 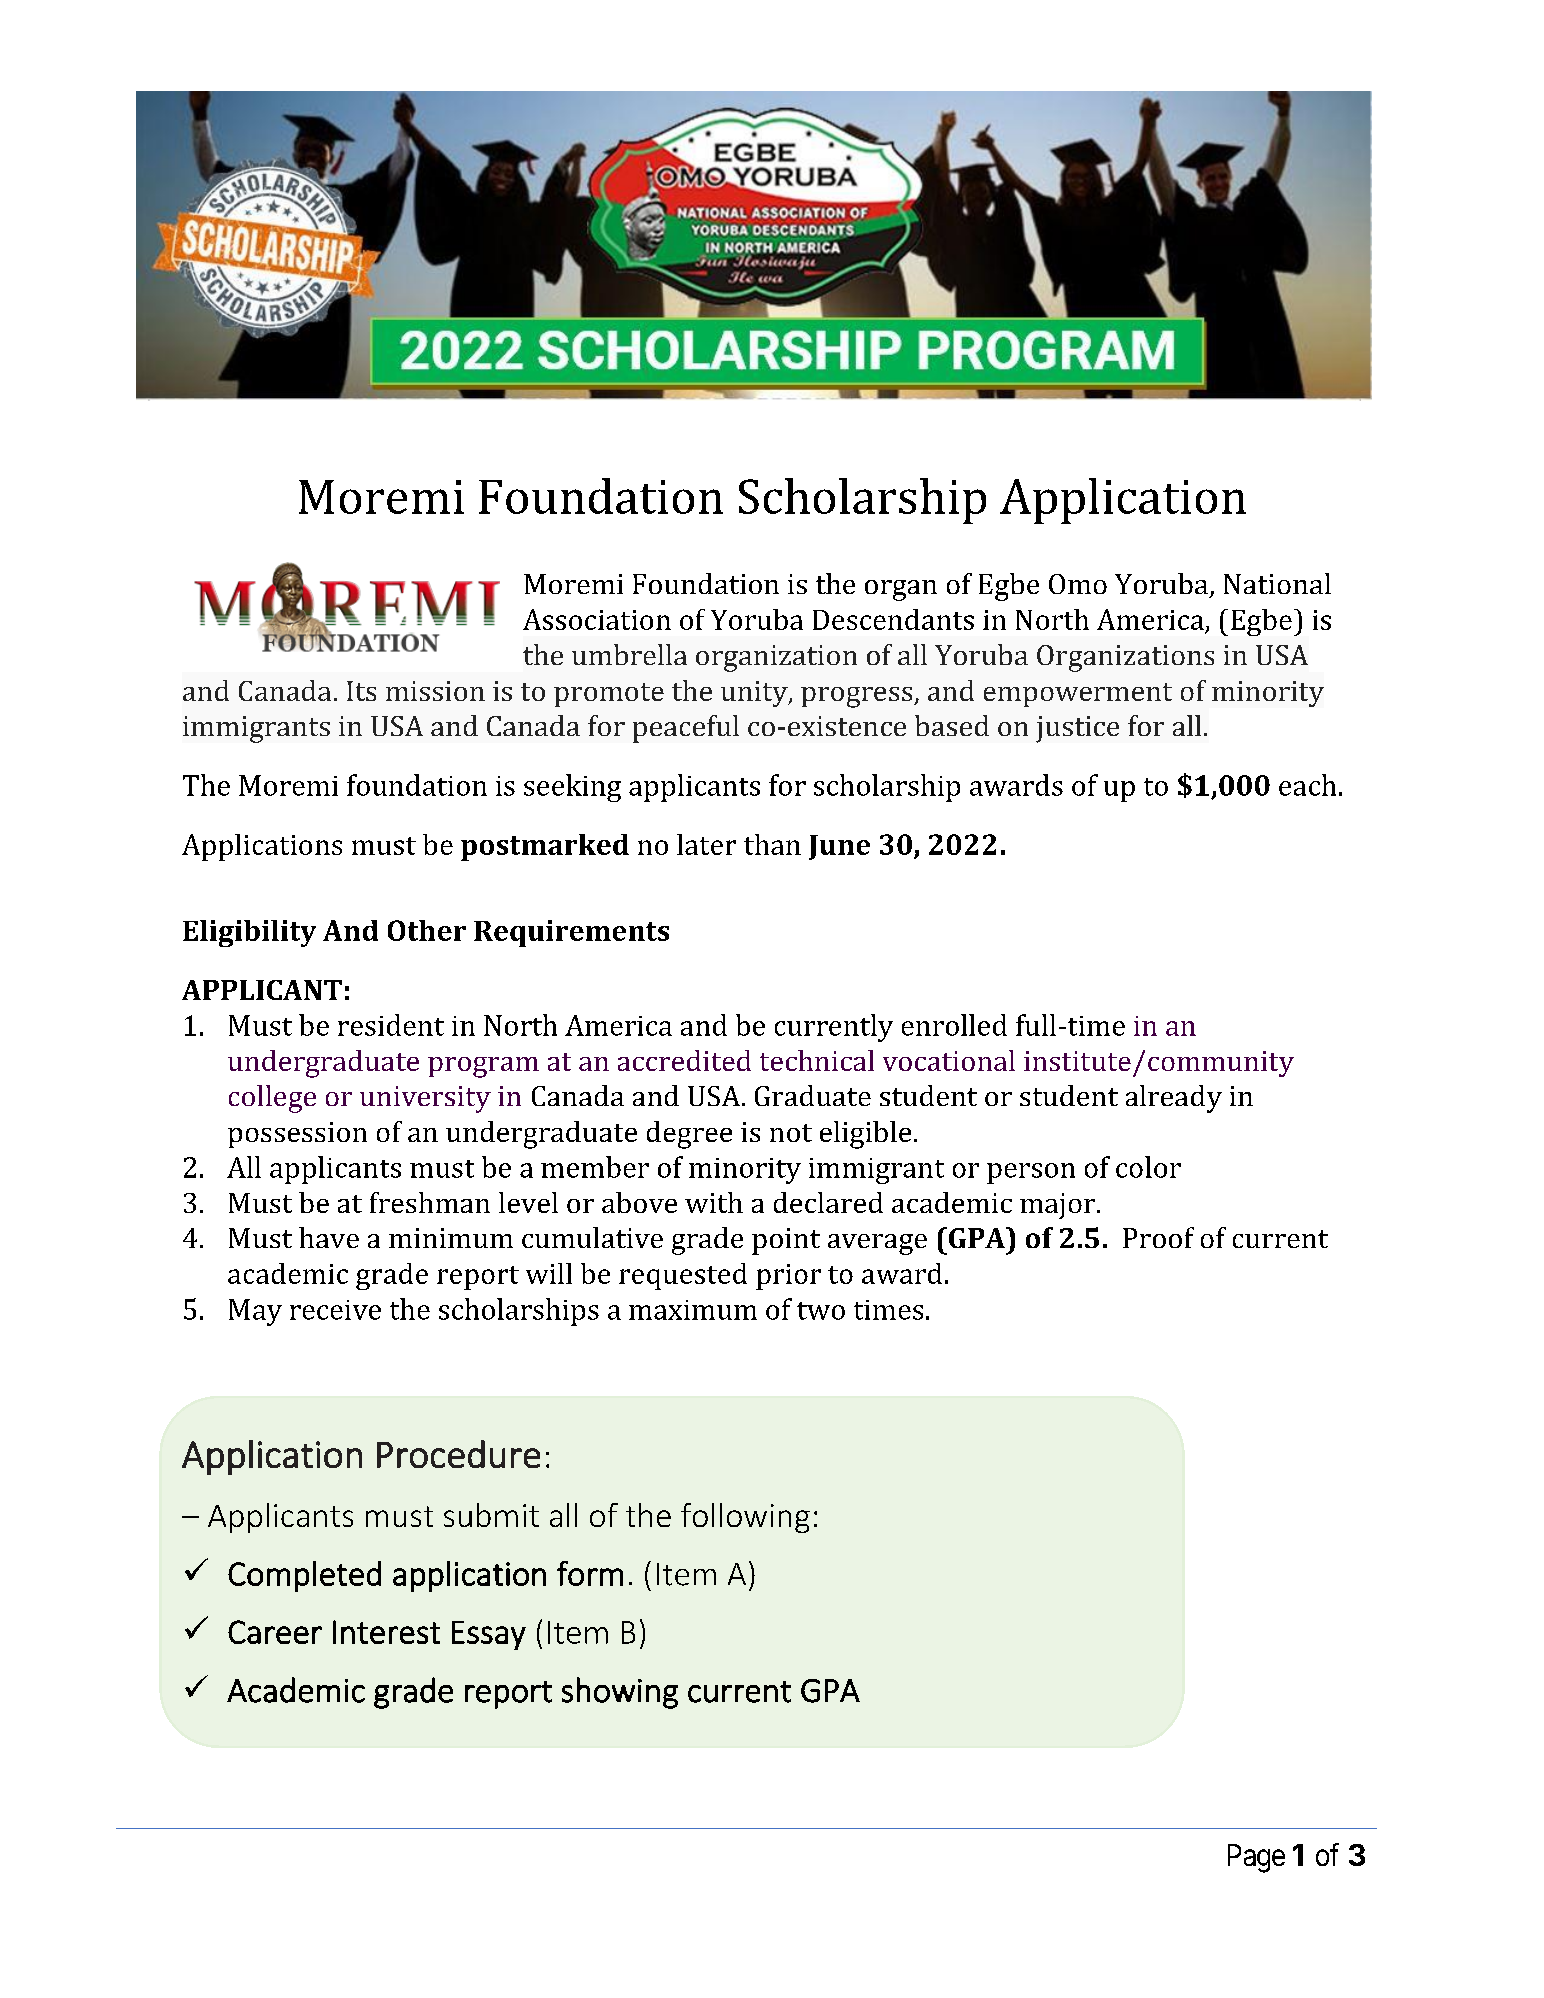 I want to click on National, so click(x=1277, y=583).
